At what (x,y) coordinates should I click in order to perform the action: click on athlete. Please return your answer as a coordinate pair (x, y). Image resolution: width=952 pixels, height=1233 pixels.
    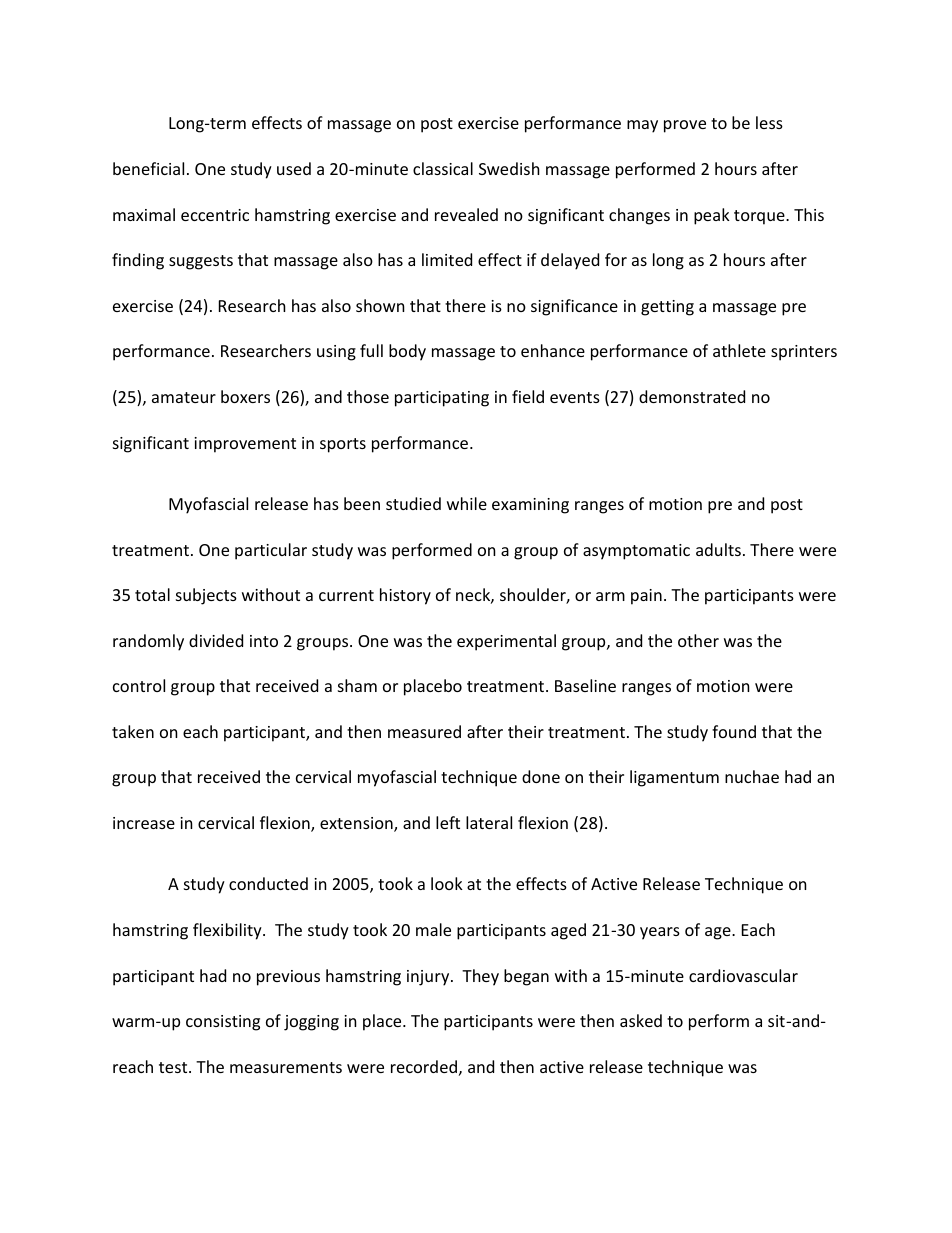
    Looking at the image, I should click on (739, 350).
